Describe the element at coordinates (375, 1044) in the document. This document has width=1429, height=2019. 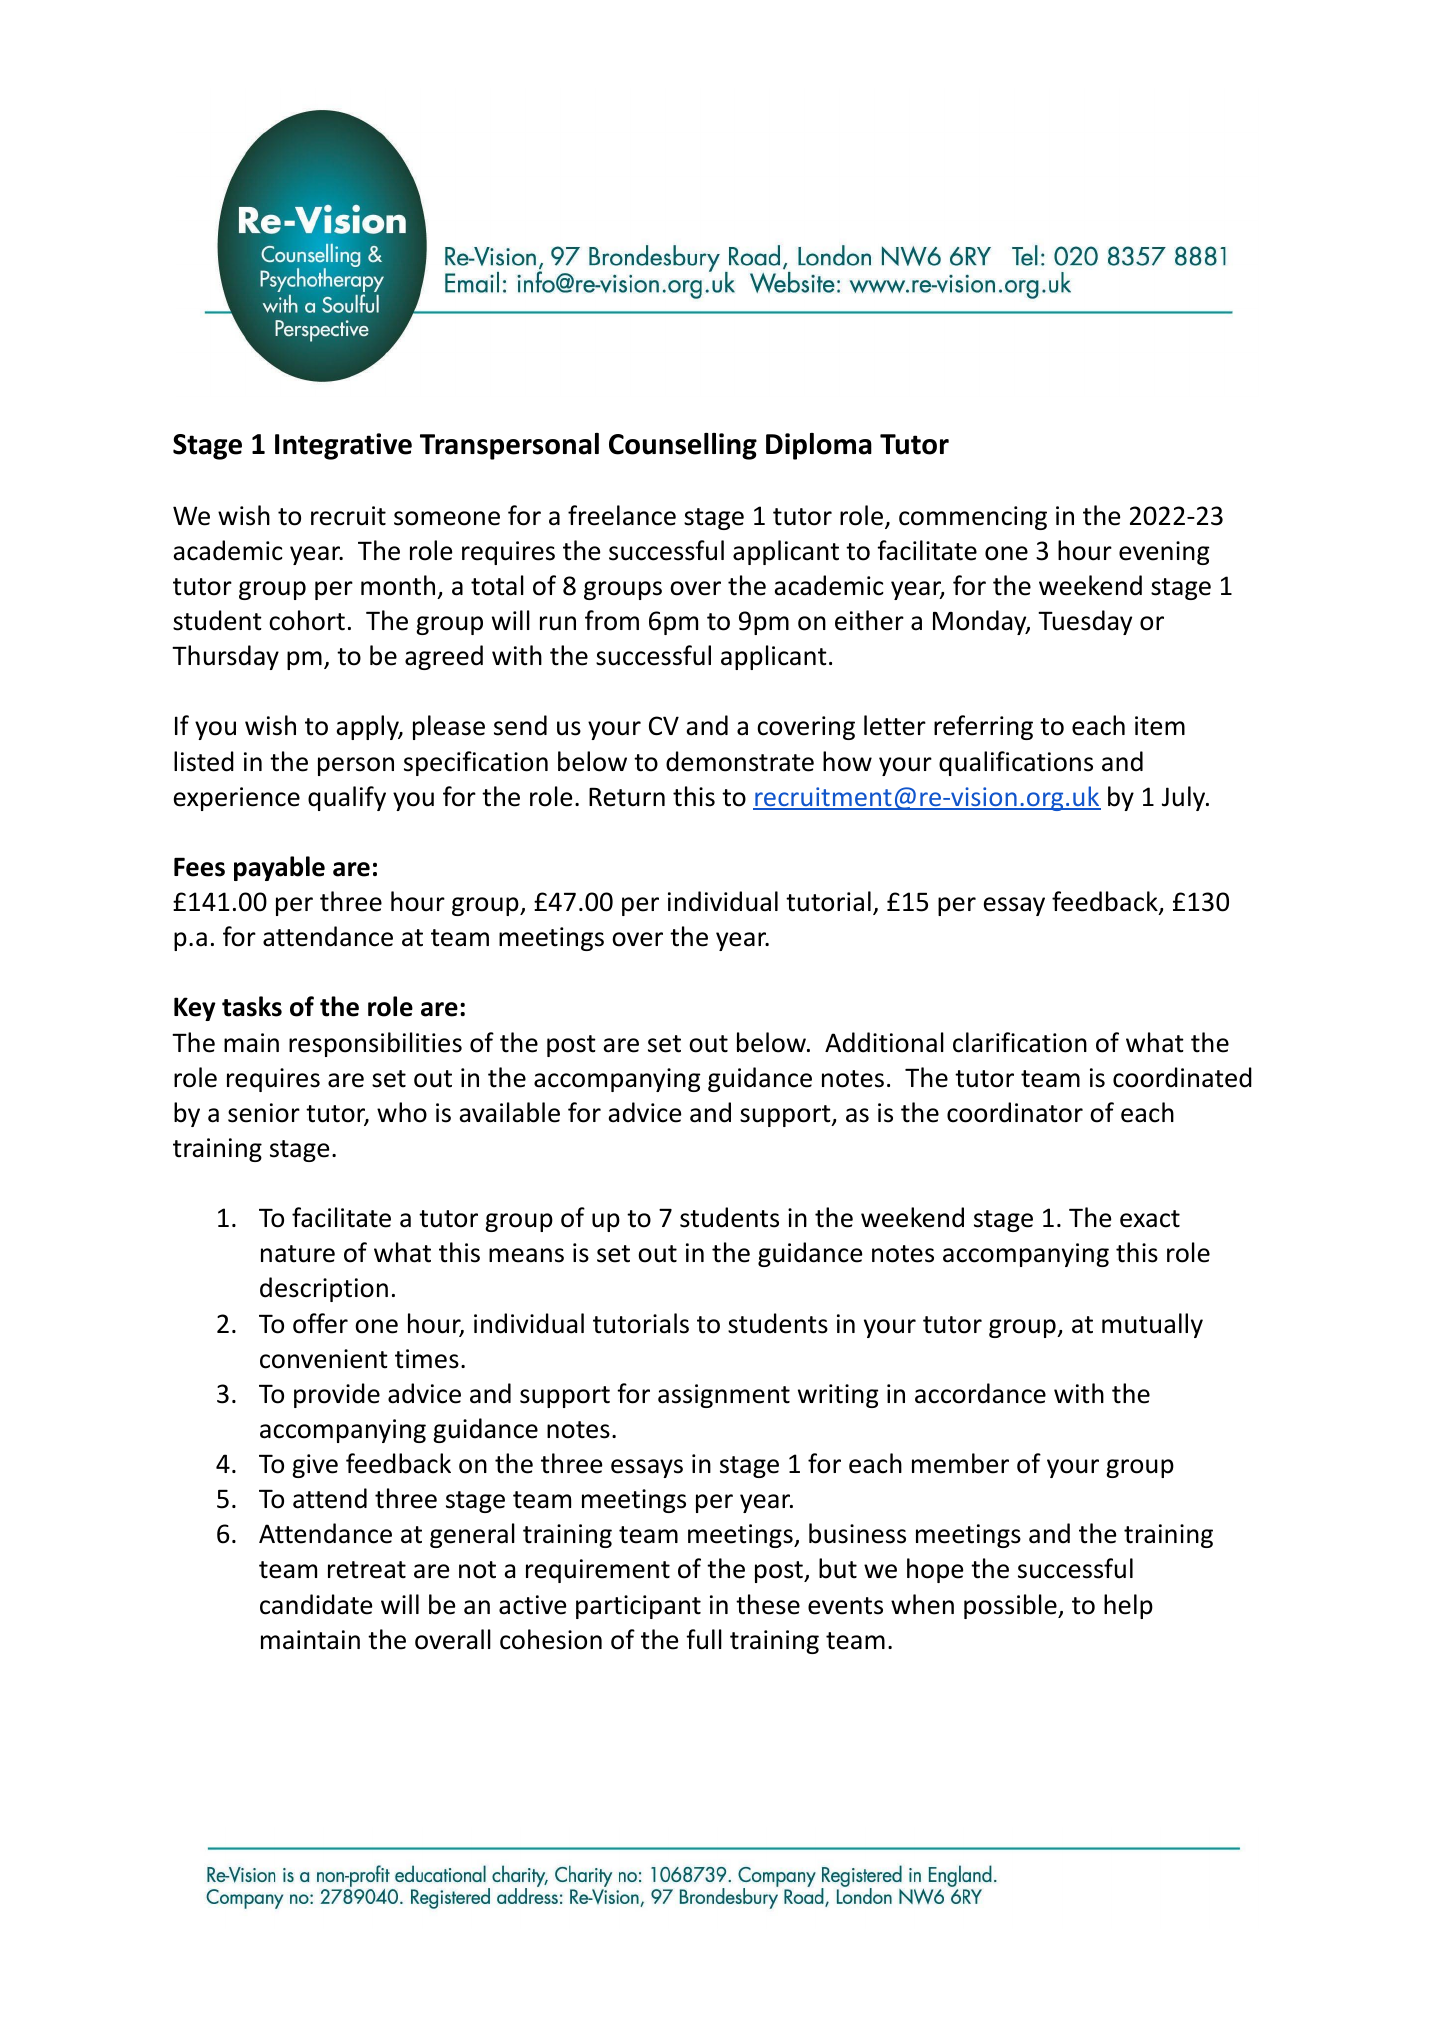
I see `responsibilities` at that location.
